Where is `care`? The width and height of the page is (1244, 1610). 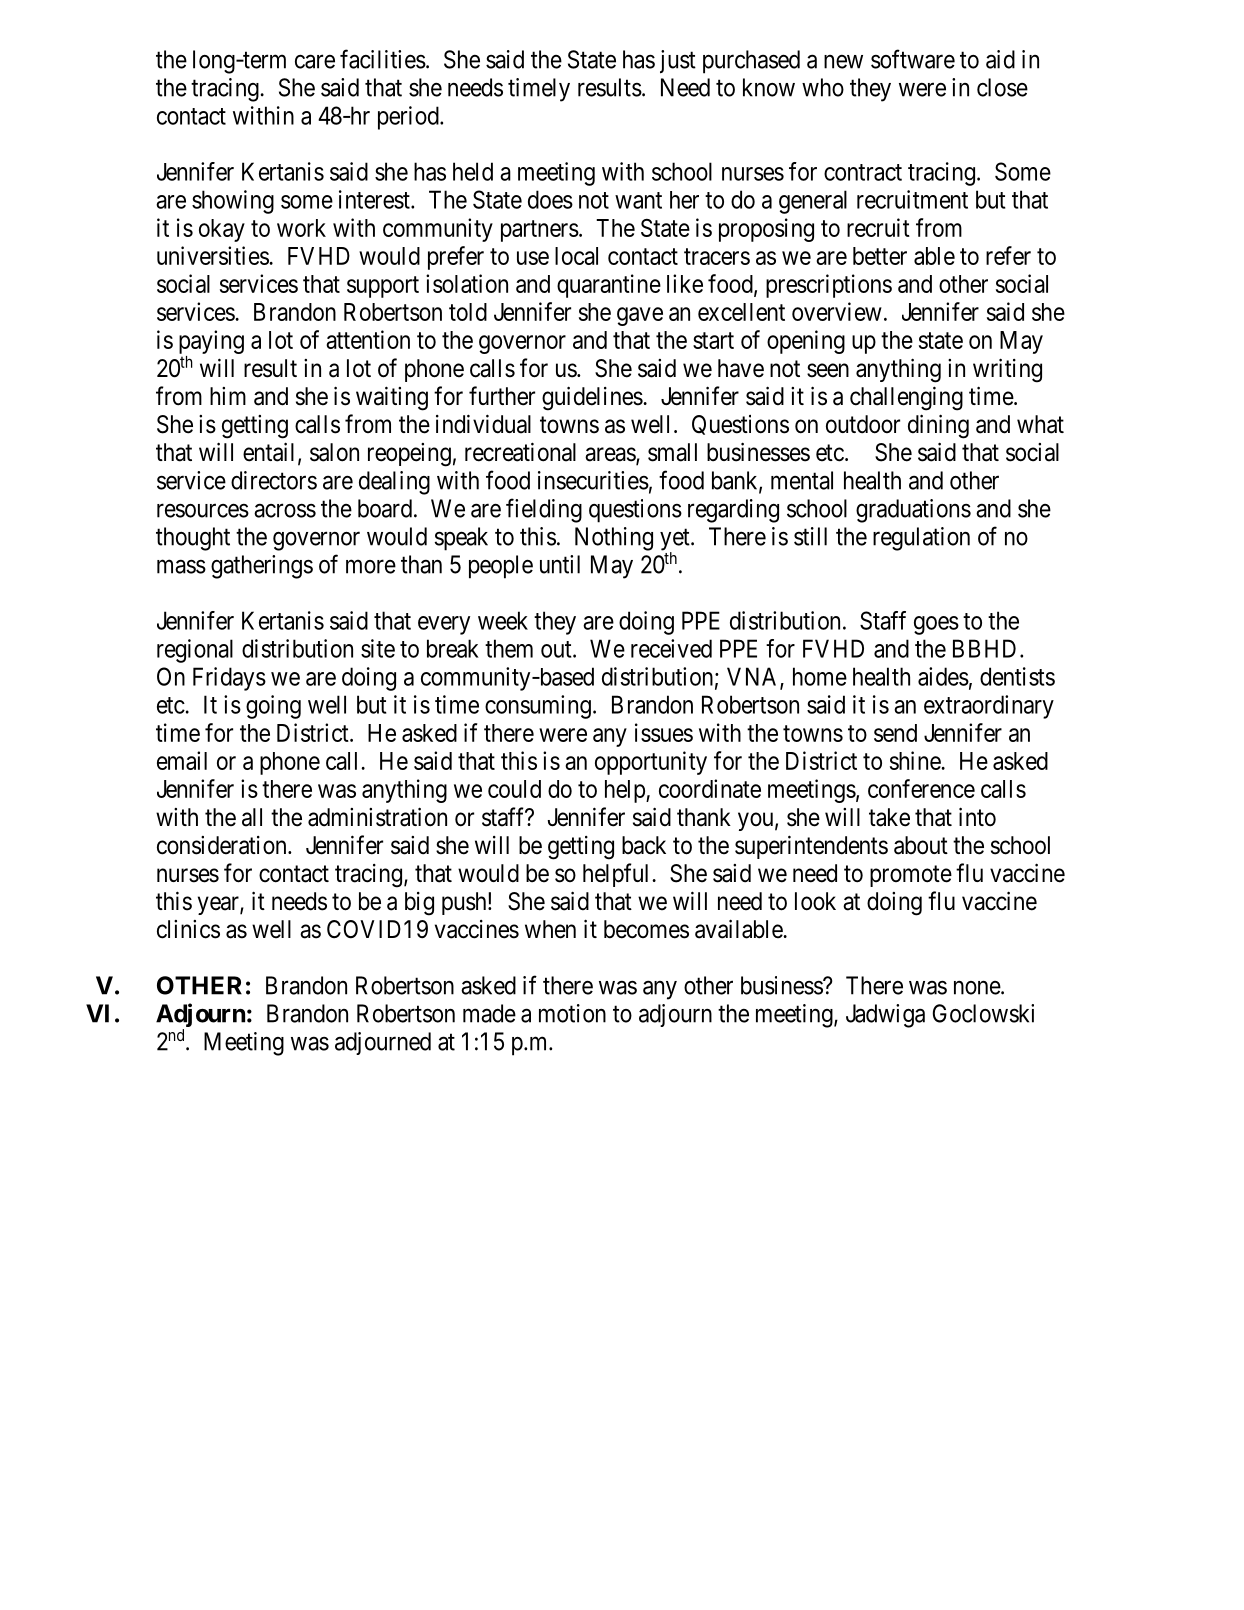
care is located at coordinates (315, 62).
